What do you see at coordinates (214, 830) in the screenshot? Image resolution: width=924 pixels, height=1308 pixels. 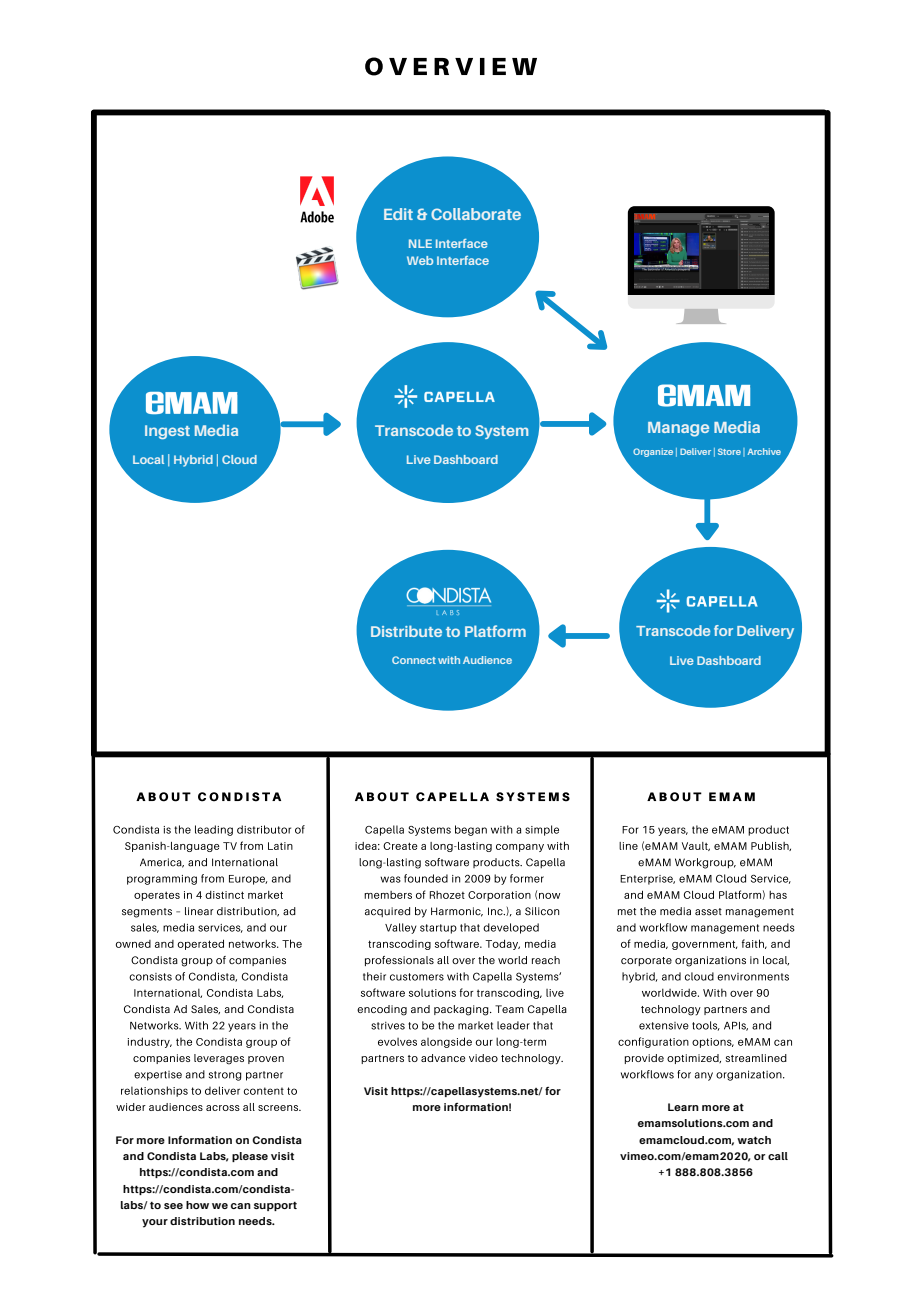 I see `leading` at bounding box center [214, 830].
